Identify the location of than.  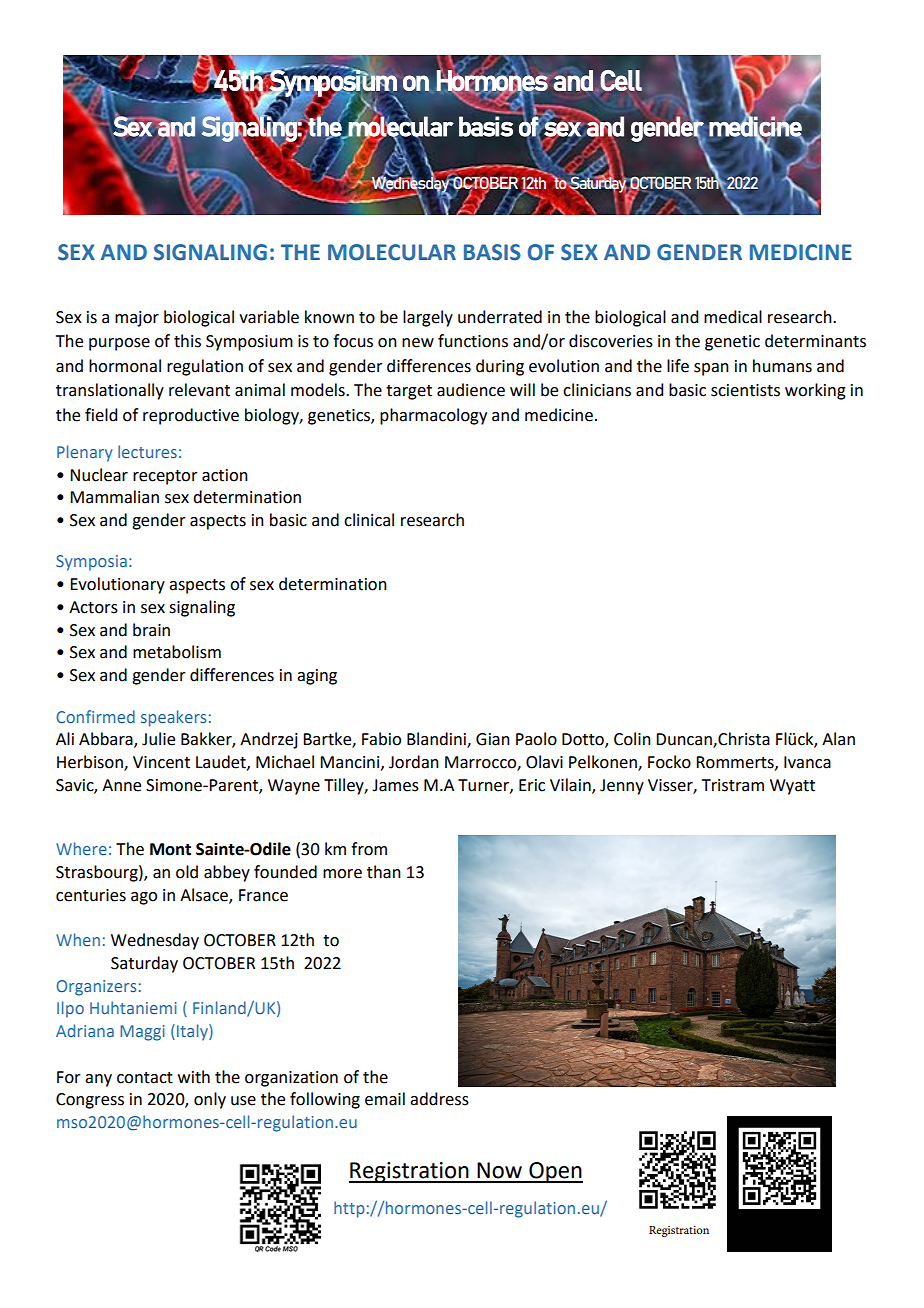
(384, 872).
